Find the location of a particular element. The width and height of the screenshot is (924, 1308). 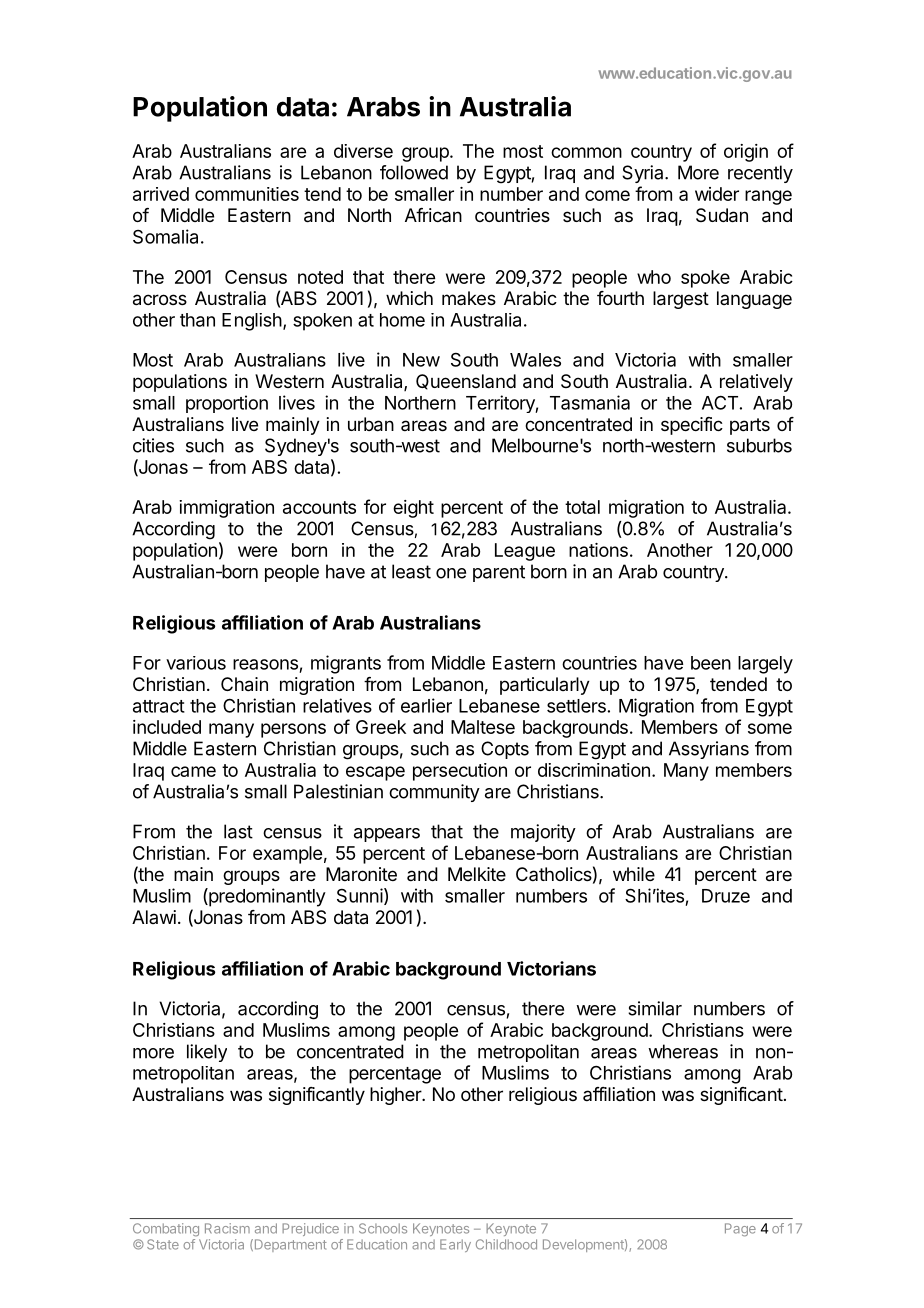

likely is located at coordinates (207, 1053).
